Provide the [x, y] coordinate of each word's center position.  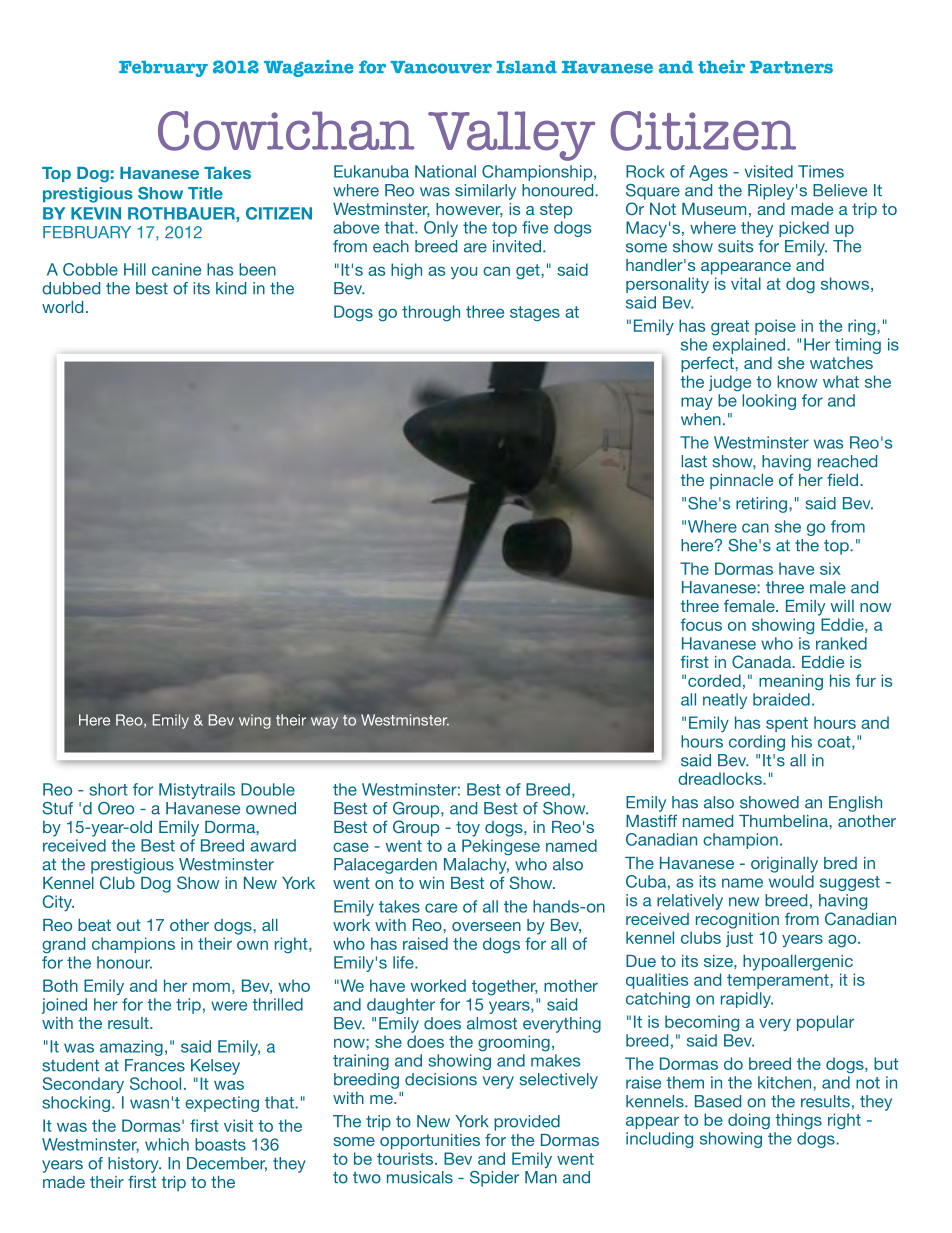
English [855, 804]
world [62, 307]
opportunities [430, 1142]
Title [205, 193]
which [167, 1144]
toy [468, 829]
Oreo [116, 808]
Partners [791, 67]
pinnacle [741, 482]
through [431, 313]
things [798, 1121]
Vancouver [441, 67]
